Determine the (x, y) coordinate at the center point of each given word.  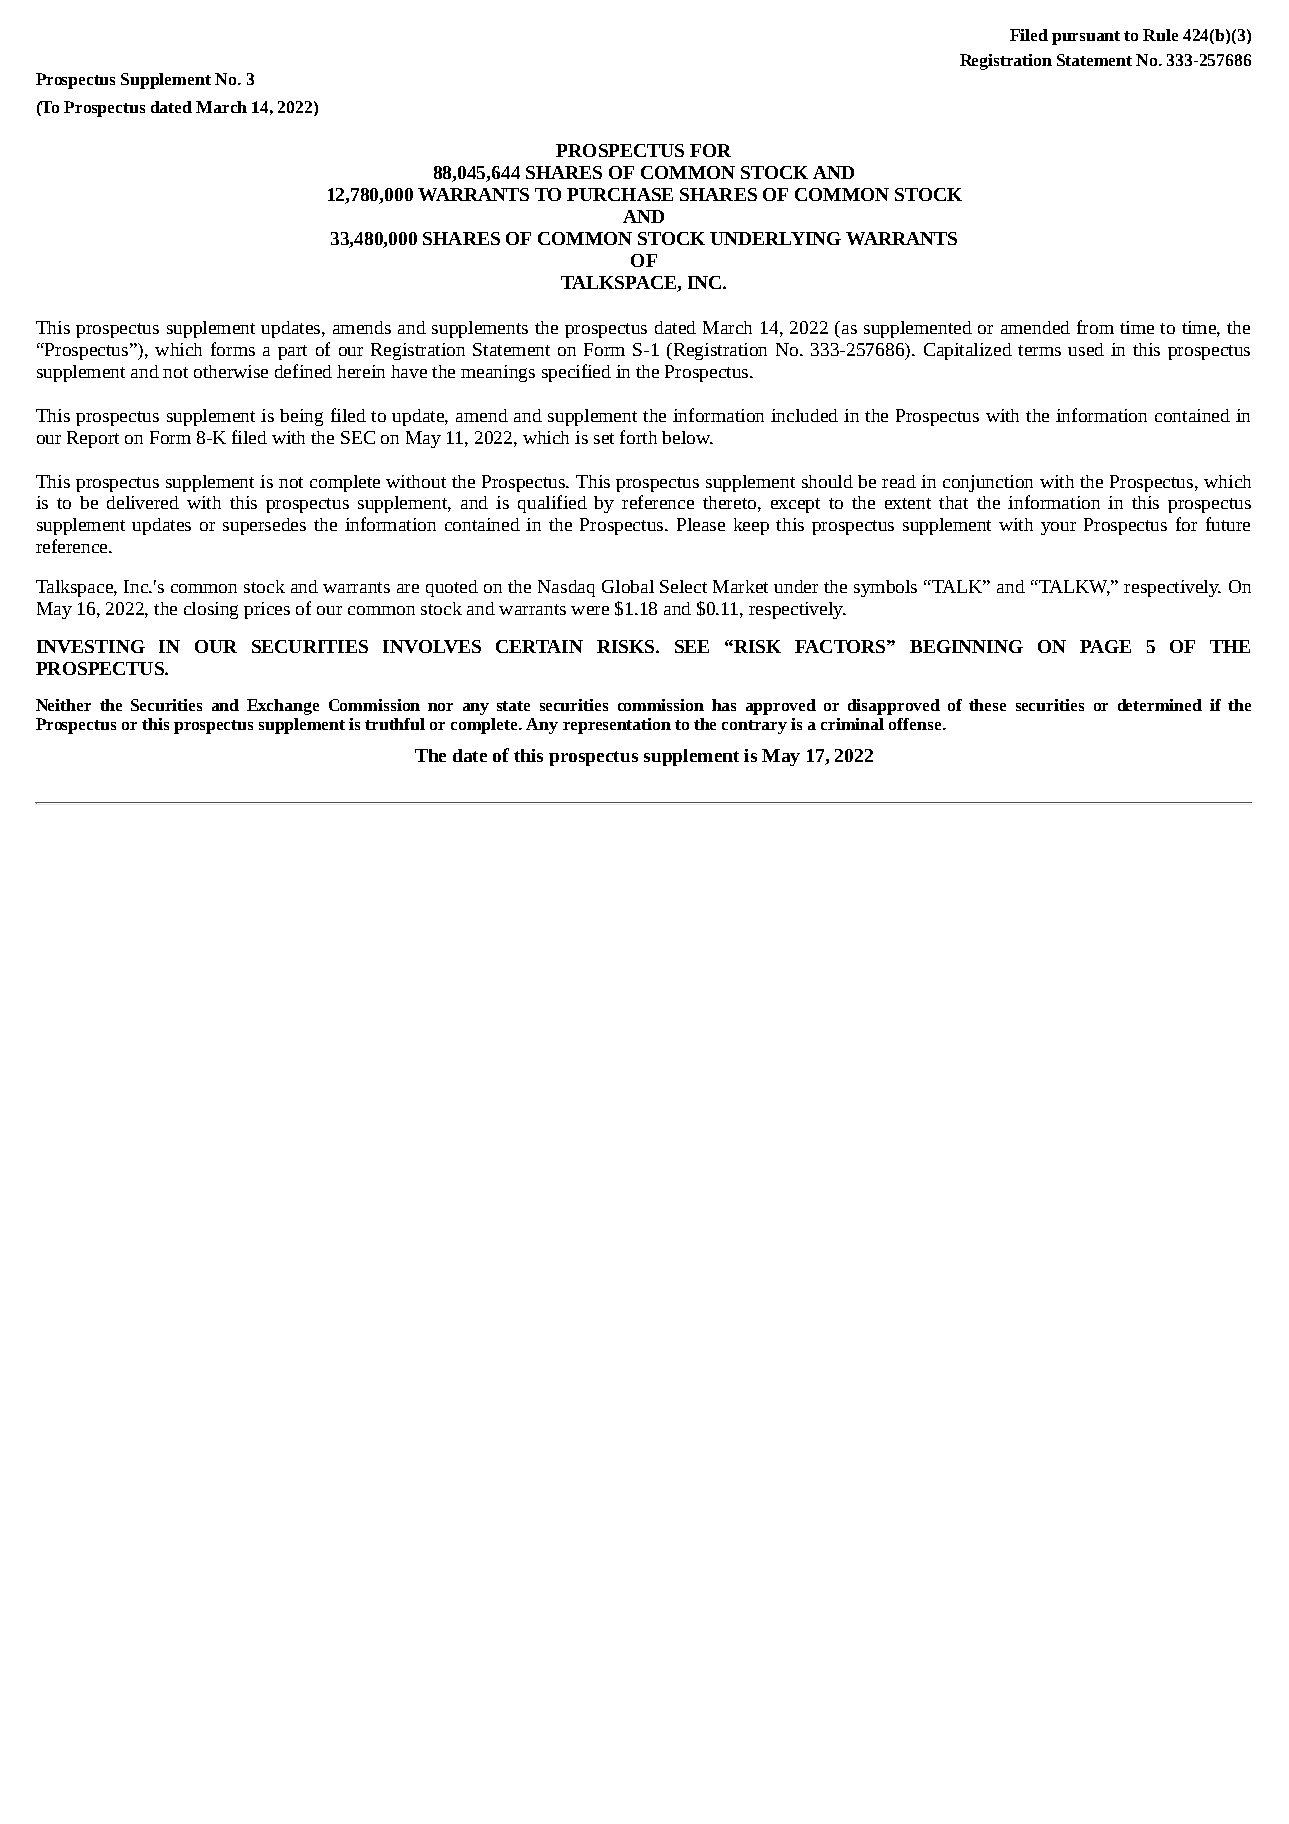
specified (576, 373)
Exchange (283, 707)
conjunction (988, 483)
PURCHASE (620, 194)
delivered (143, 502)
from (1095, 327)
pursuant (1086, 38)
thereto (729, 502)
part (292, 352)
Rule (1160, 35)
